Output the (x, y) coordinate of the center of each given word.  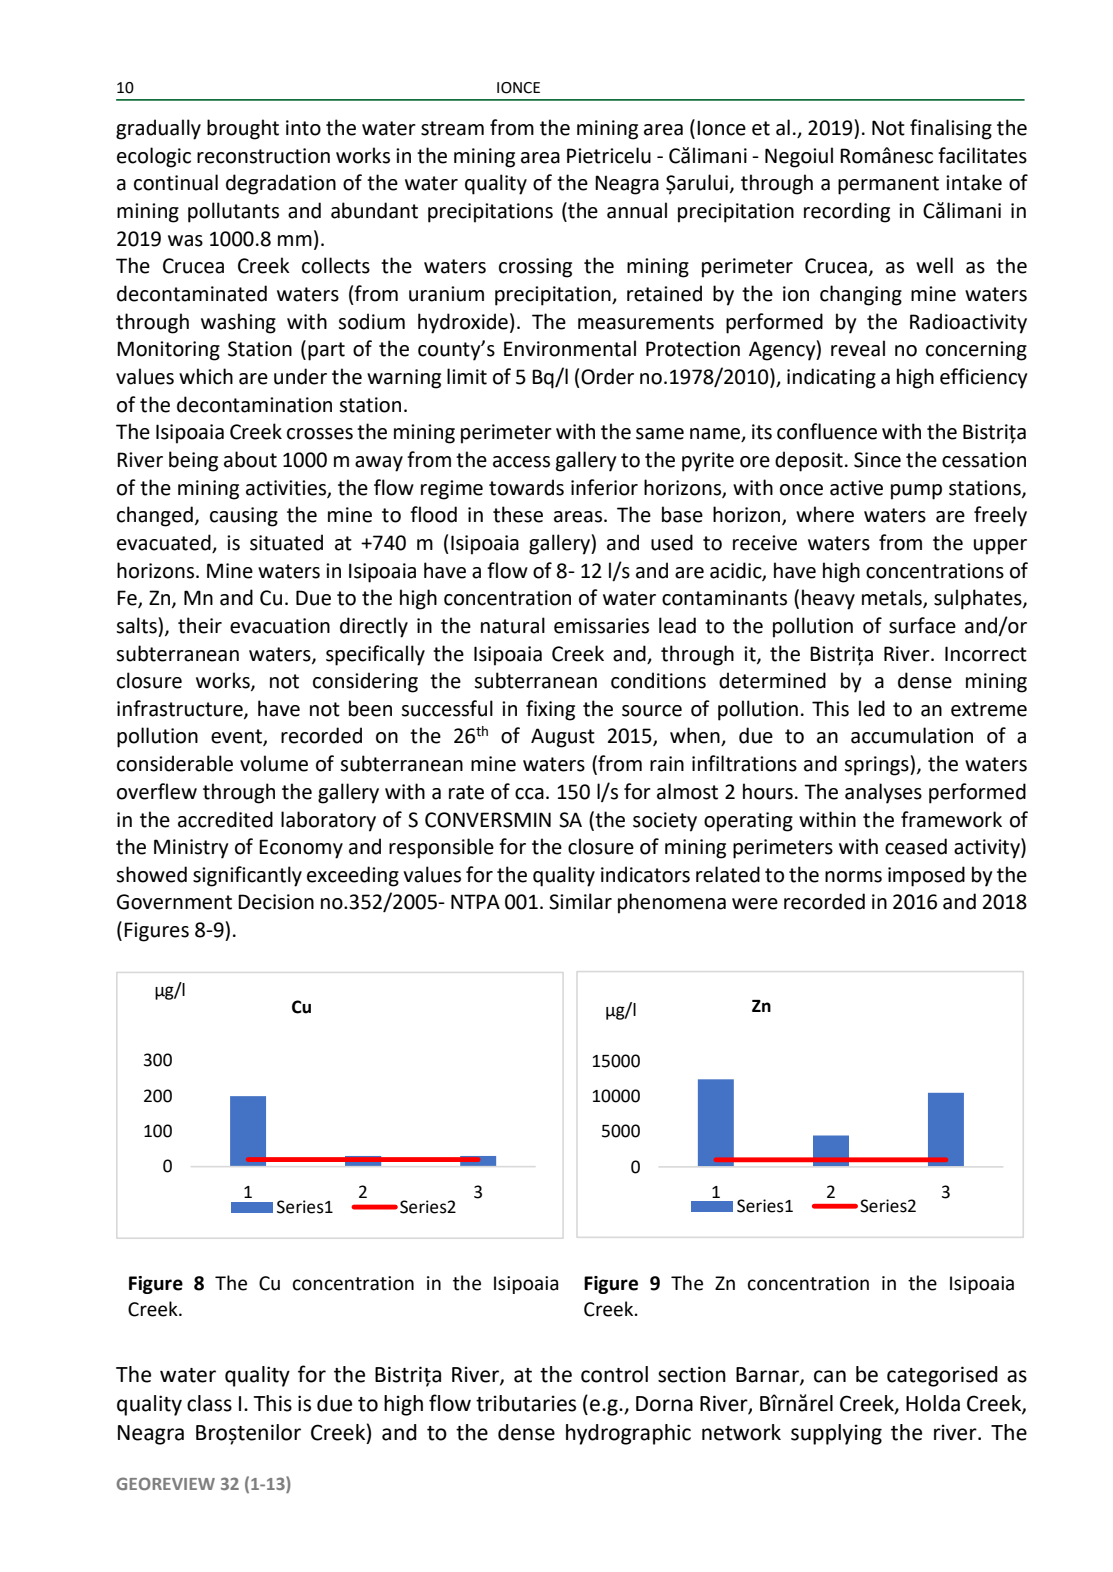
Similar (580, 901)
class (209, 1403)
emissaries (601, 626)
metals (893, 598)
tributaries (526, 1403)
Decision (276, 902)
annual (637, 210)
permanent (888, 185)
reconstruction (263, 156)
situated (286, 542)
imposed (926, 876)
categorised (942, 1376)
